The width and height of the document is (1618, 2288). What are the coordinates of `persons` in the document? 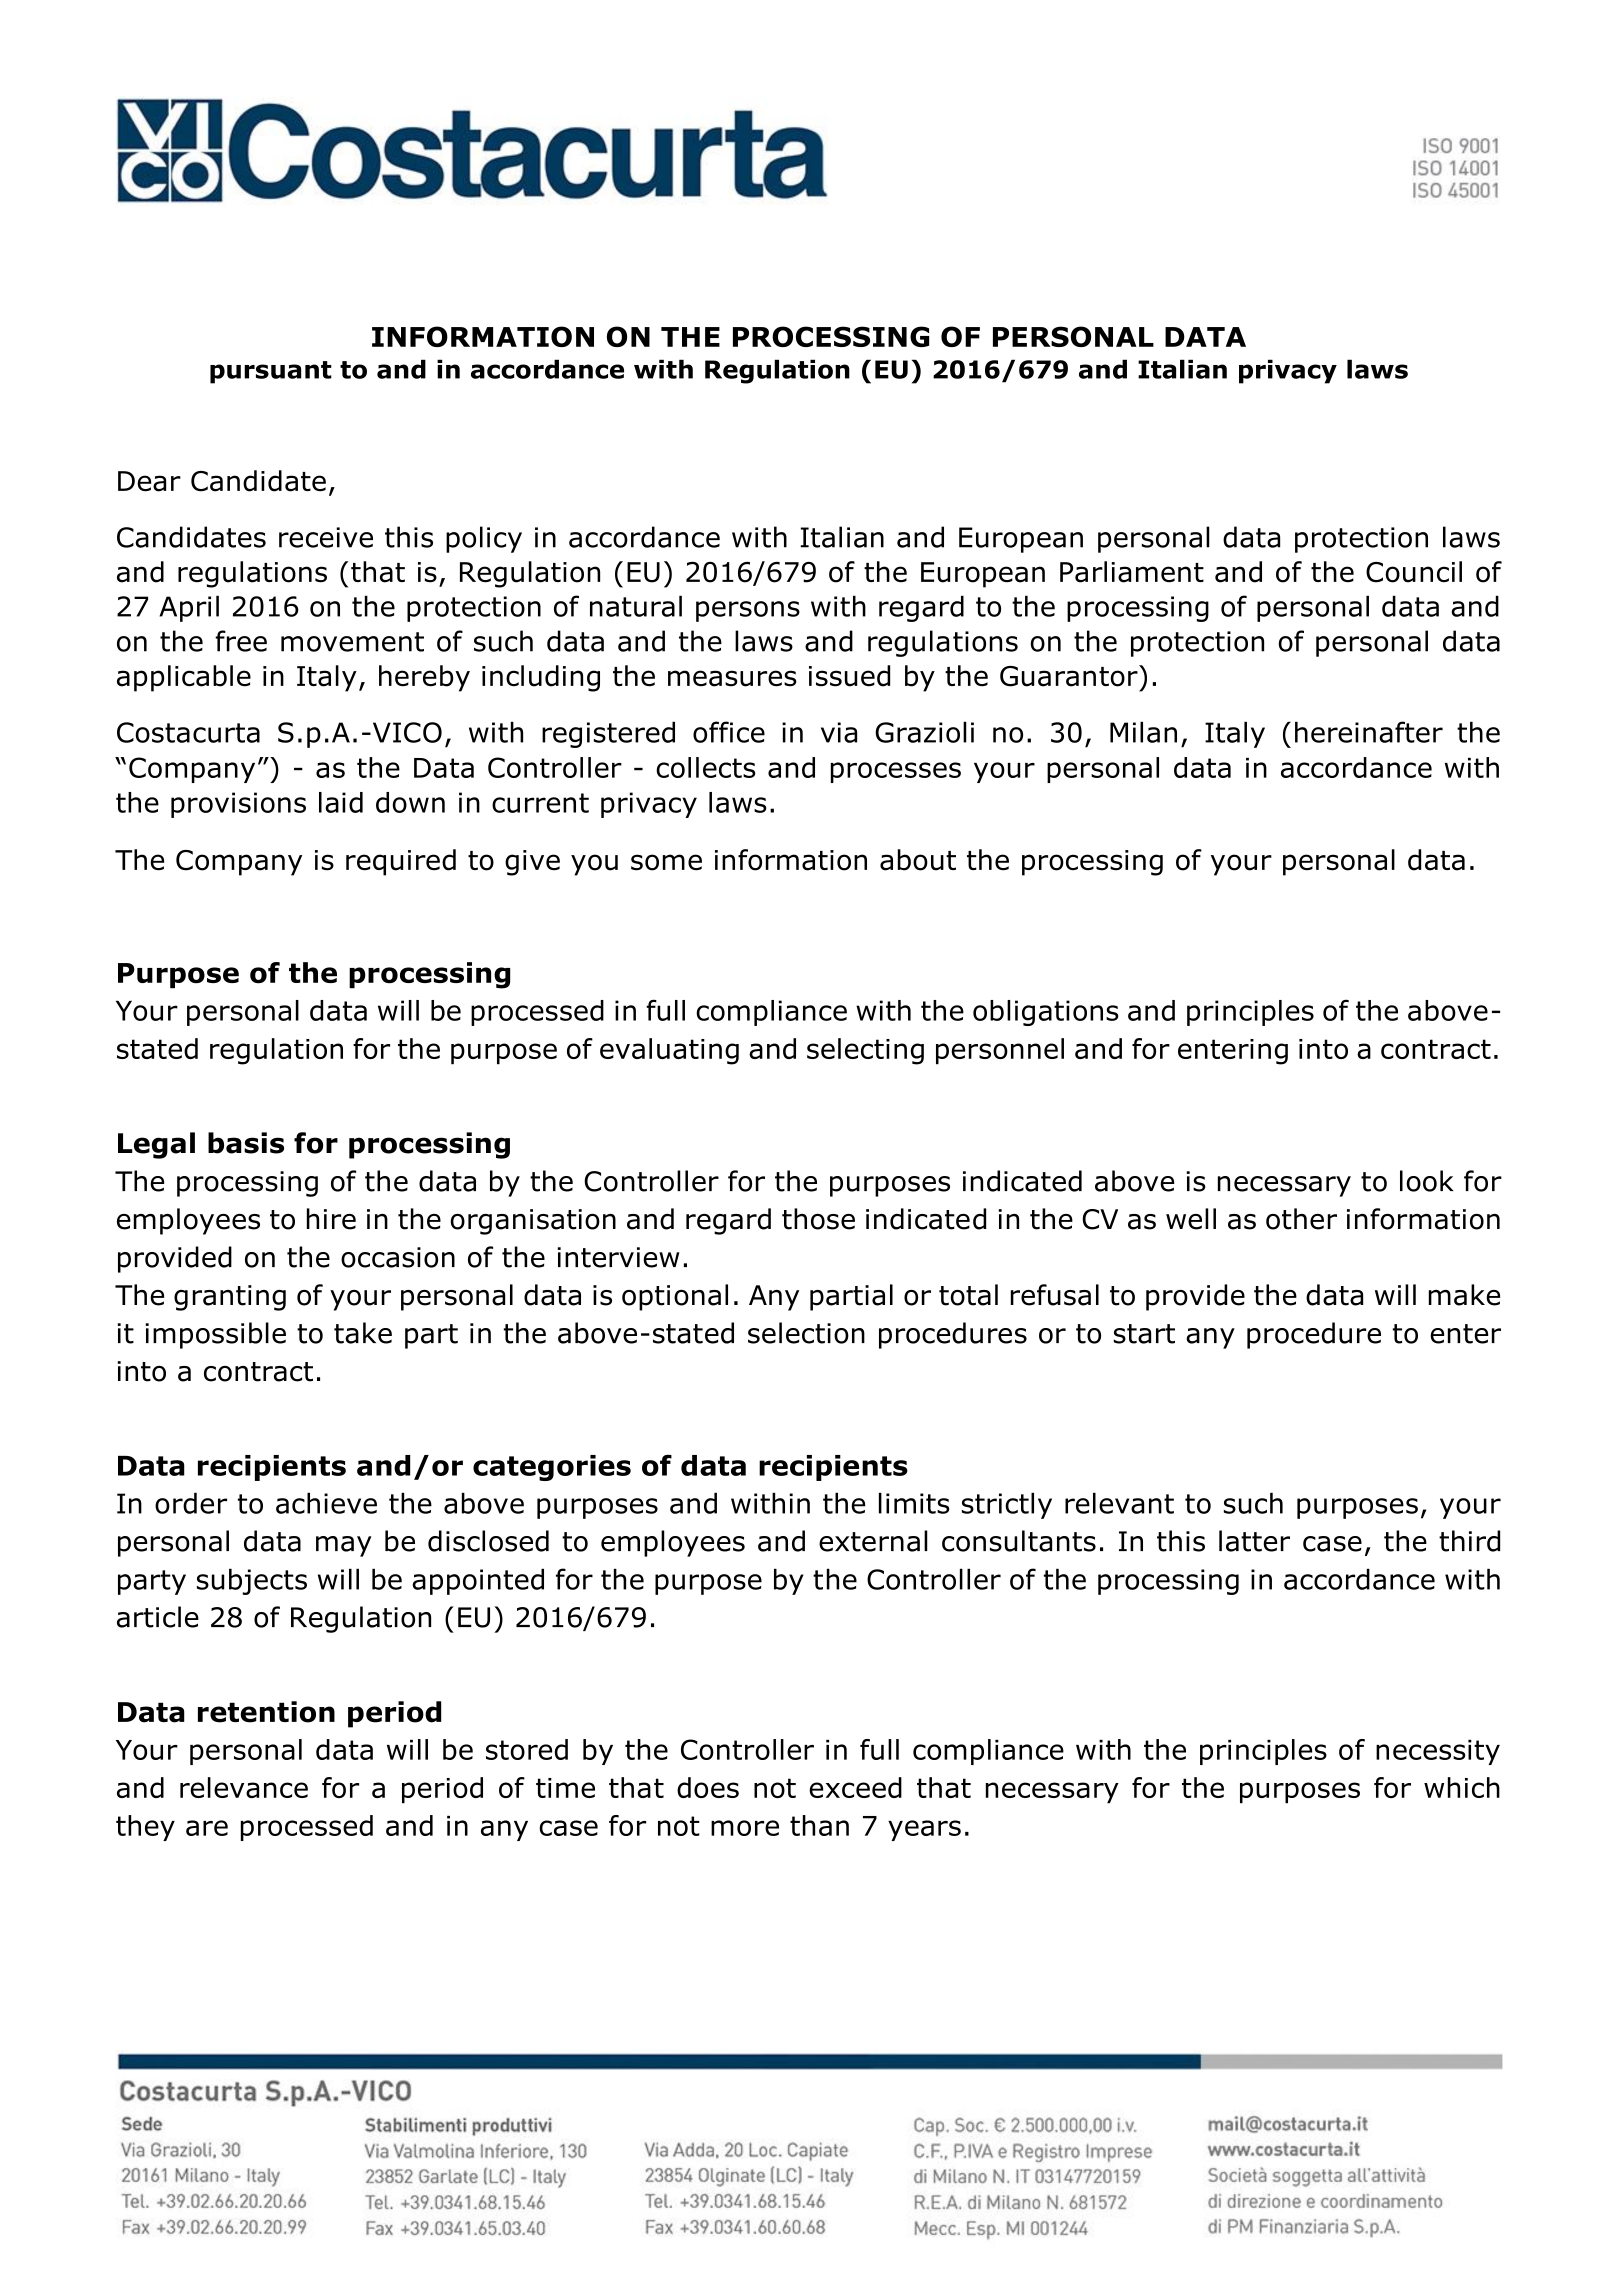 It's located at (748, 611).
